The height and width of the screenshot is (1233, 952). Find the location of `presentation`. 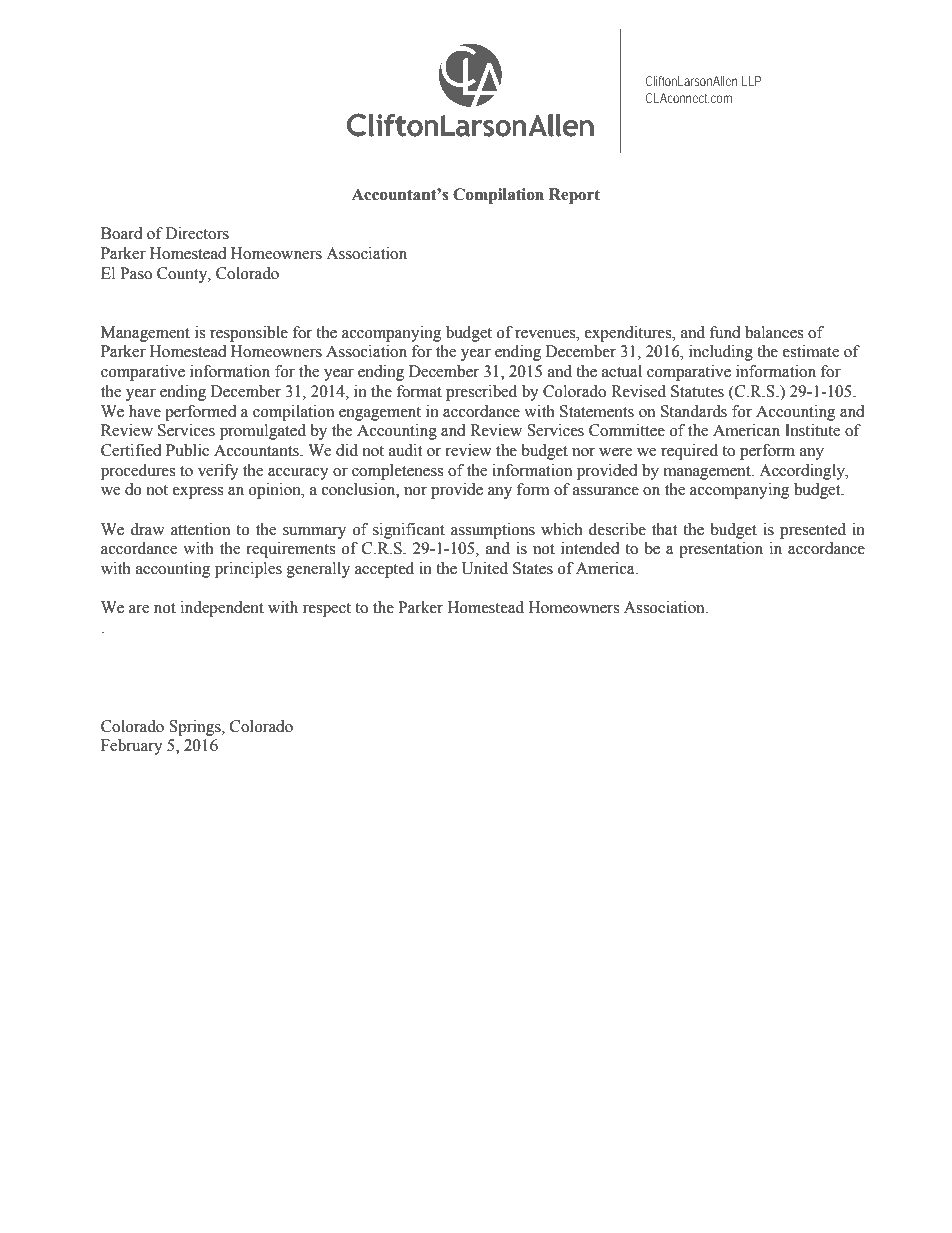

presentation is located at coordinates (721, 550).
